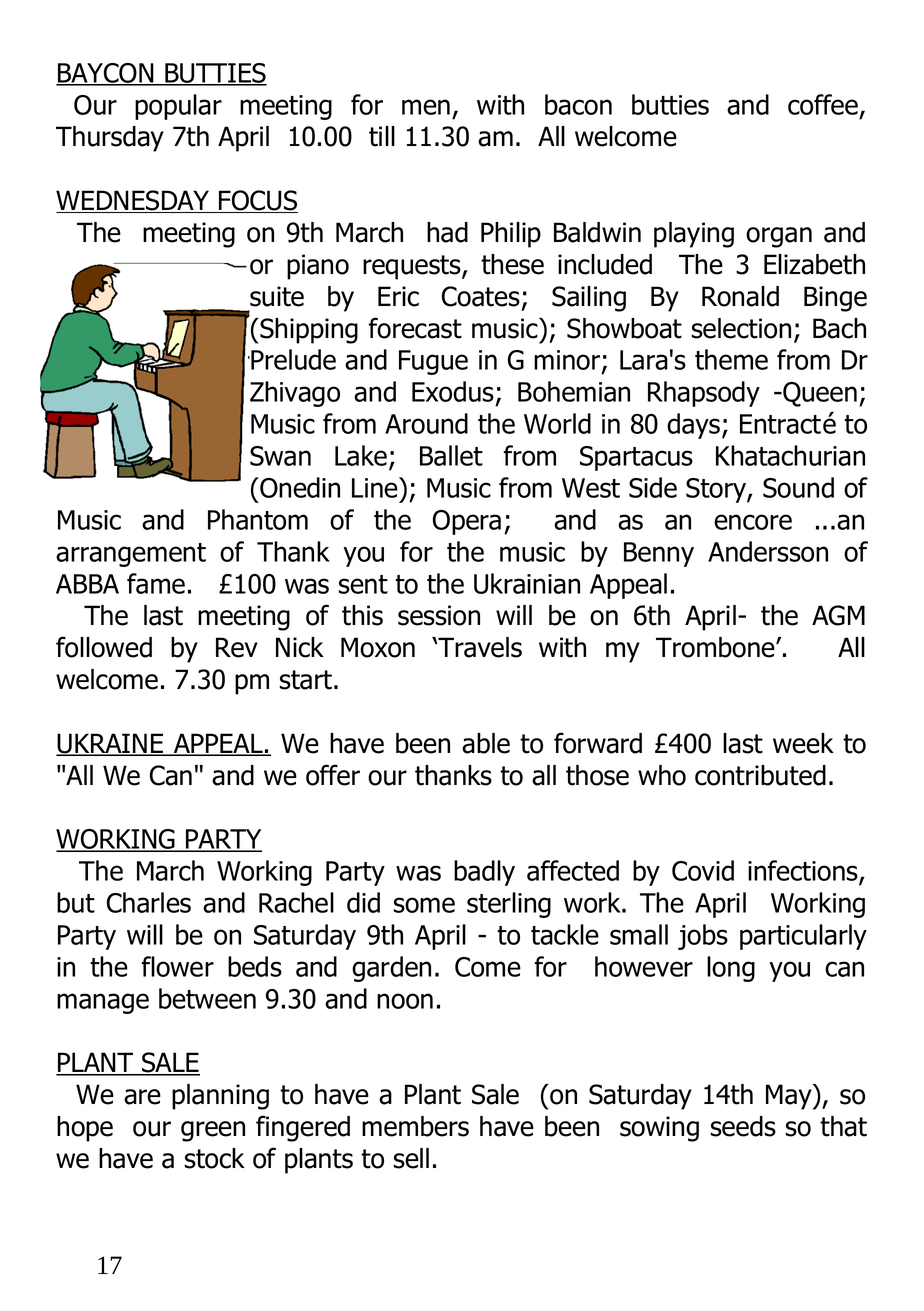 This screenshot has height=1311, width=924. Describe the element at coordinates (156, 583) in the screenshot. I see `fame` at that location.
